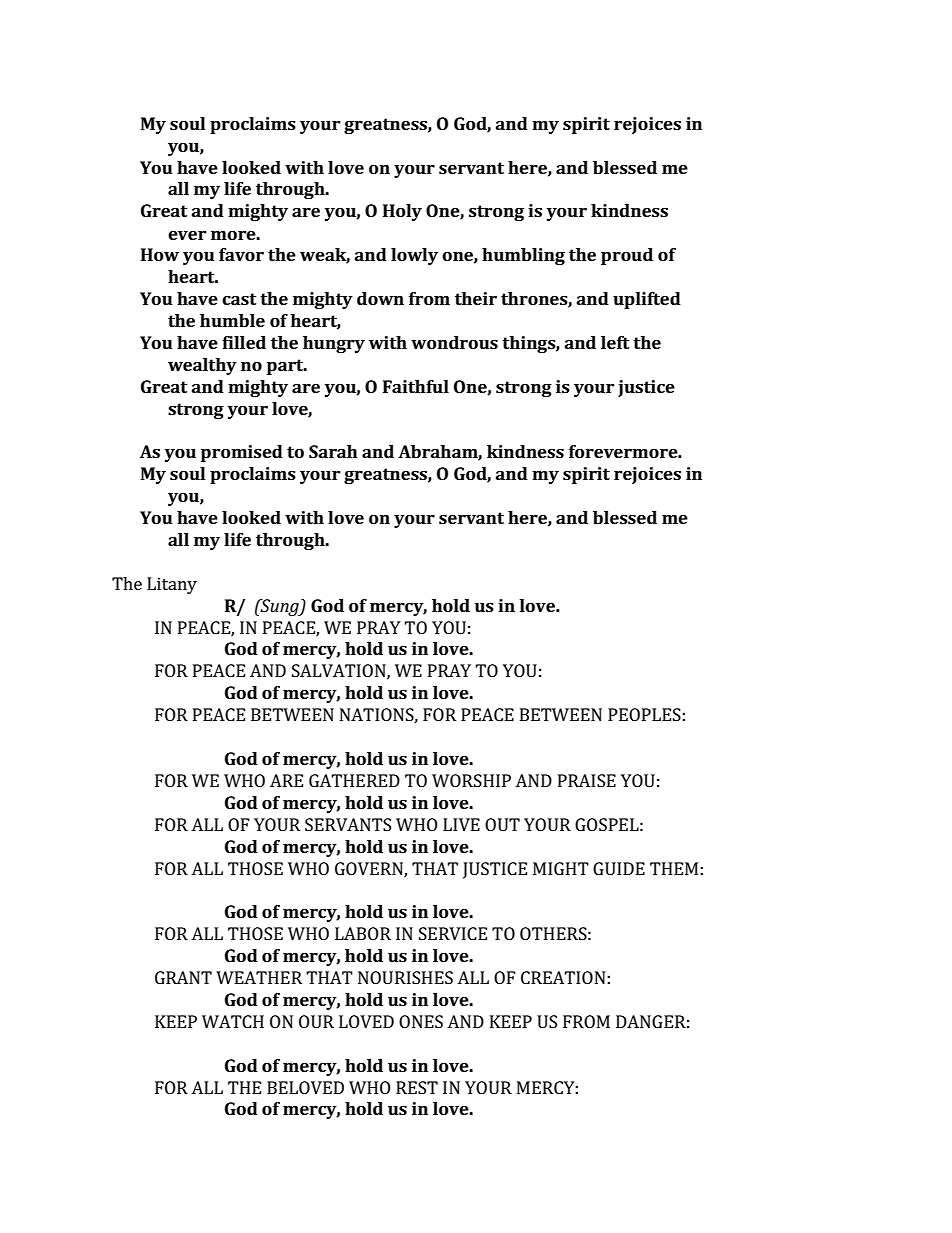 This screenshot has width=952, height=1233. I want to click on PRAISE, so click(587, 780).
